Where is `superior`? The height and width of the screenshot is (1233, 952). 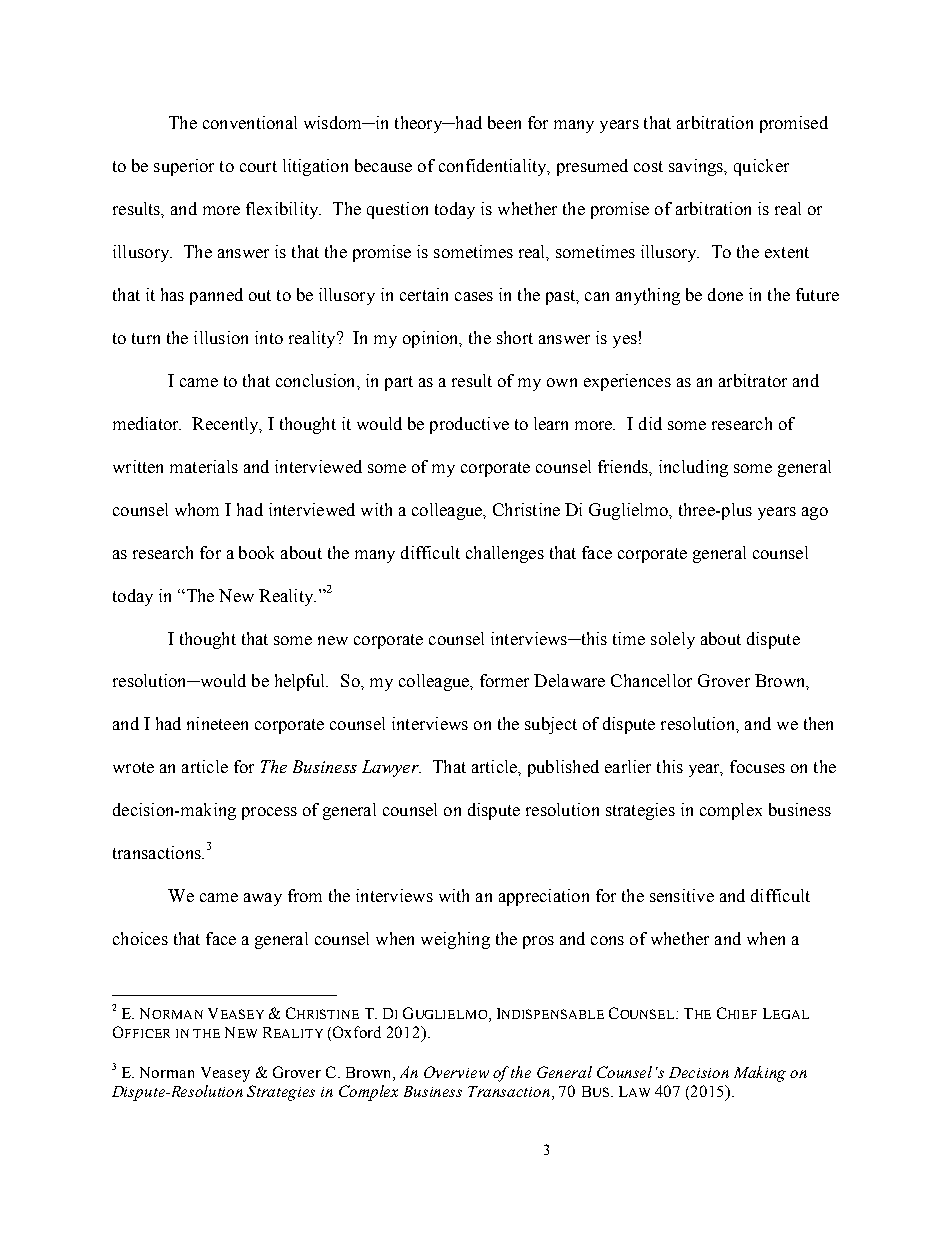 superior is located at coordinates (184, 167).
